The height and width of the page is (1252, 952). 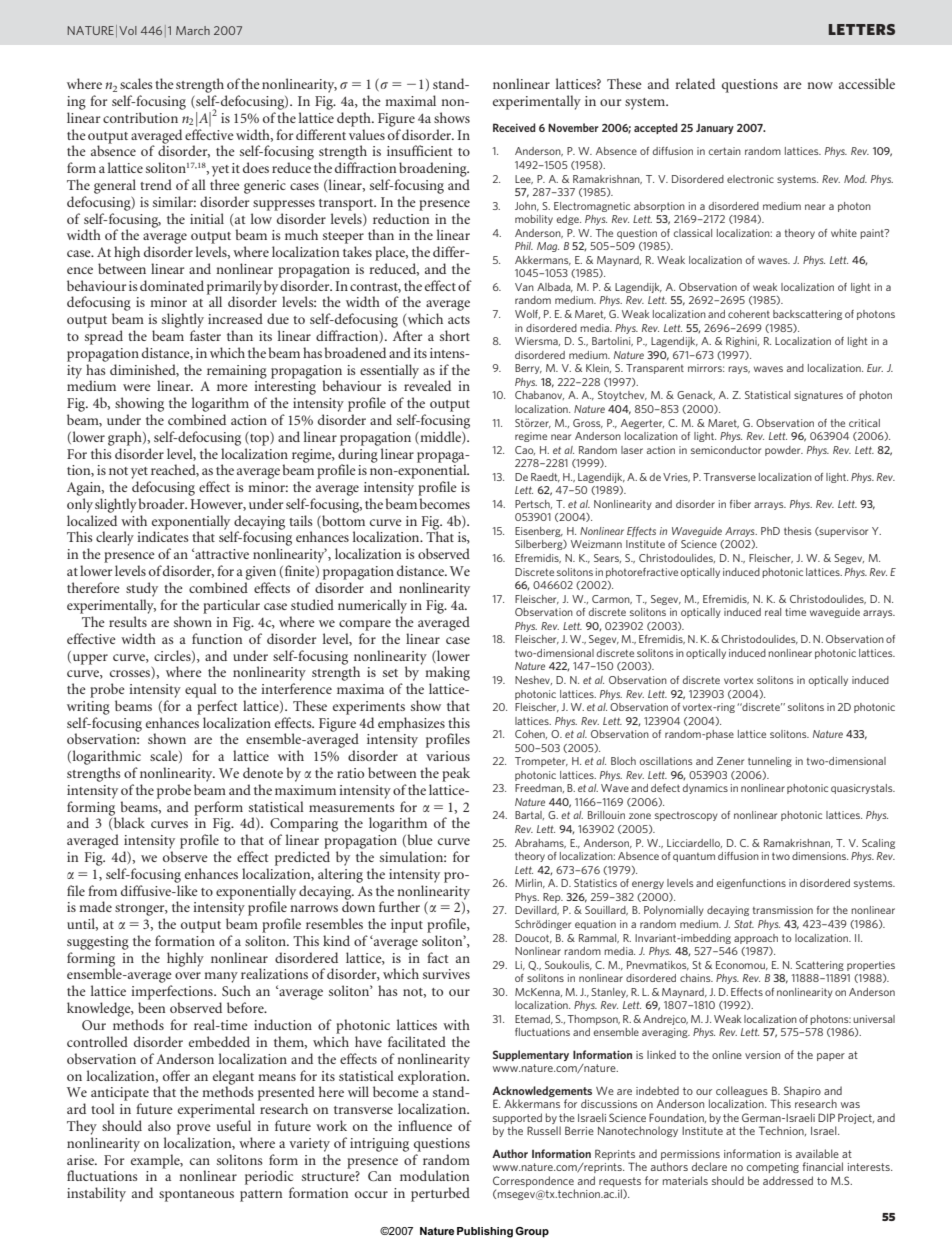 What do you see at coordinates (867, 83) in the page?
I see `accessible` at bounding box center [867, 83].
